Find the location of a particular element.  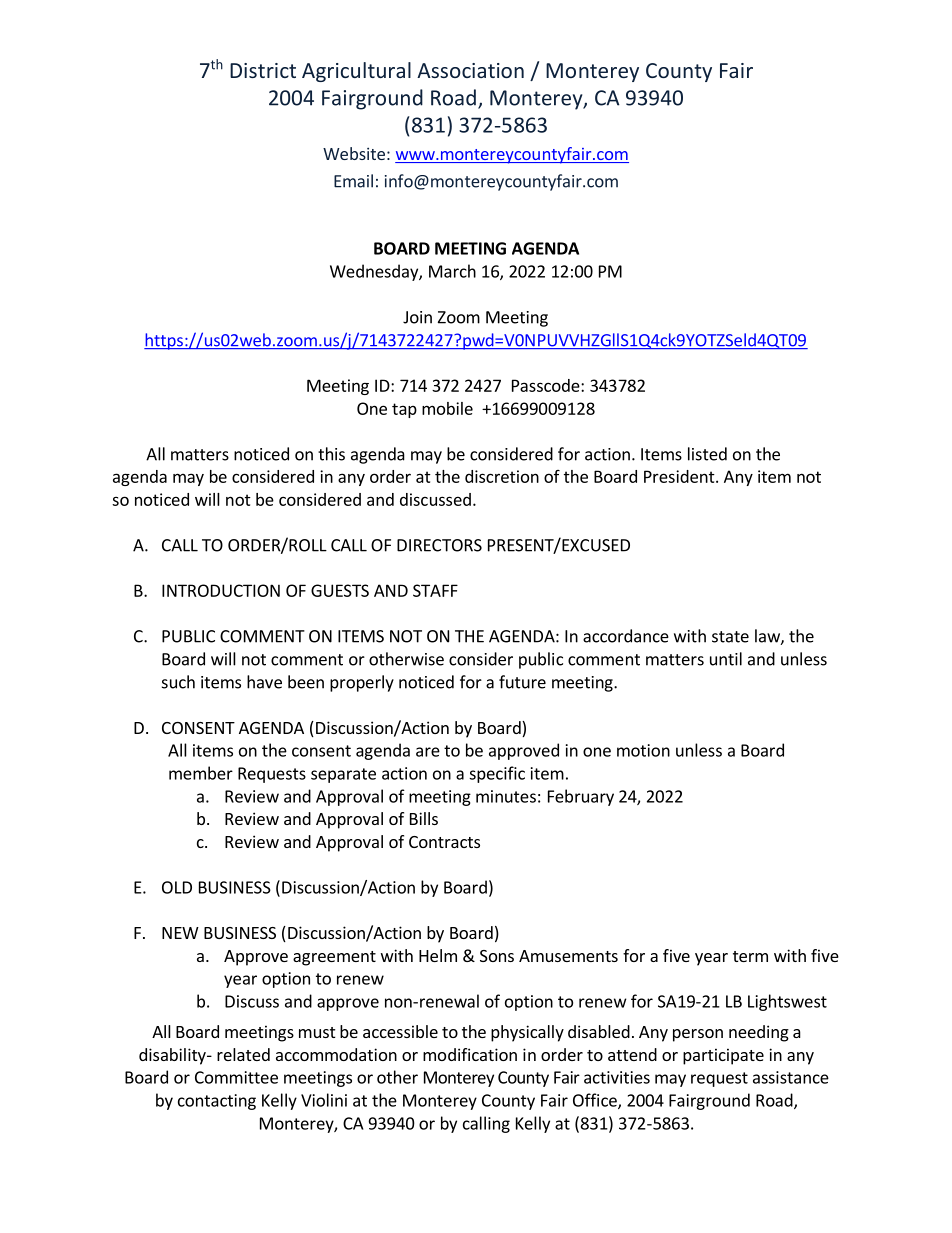

Committee is located at coordinates (236, 1077).
